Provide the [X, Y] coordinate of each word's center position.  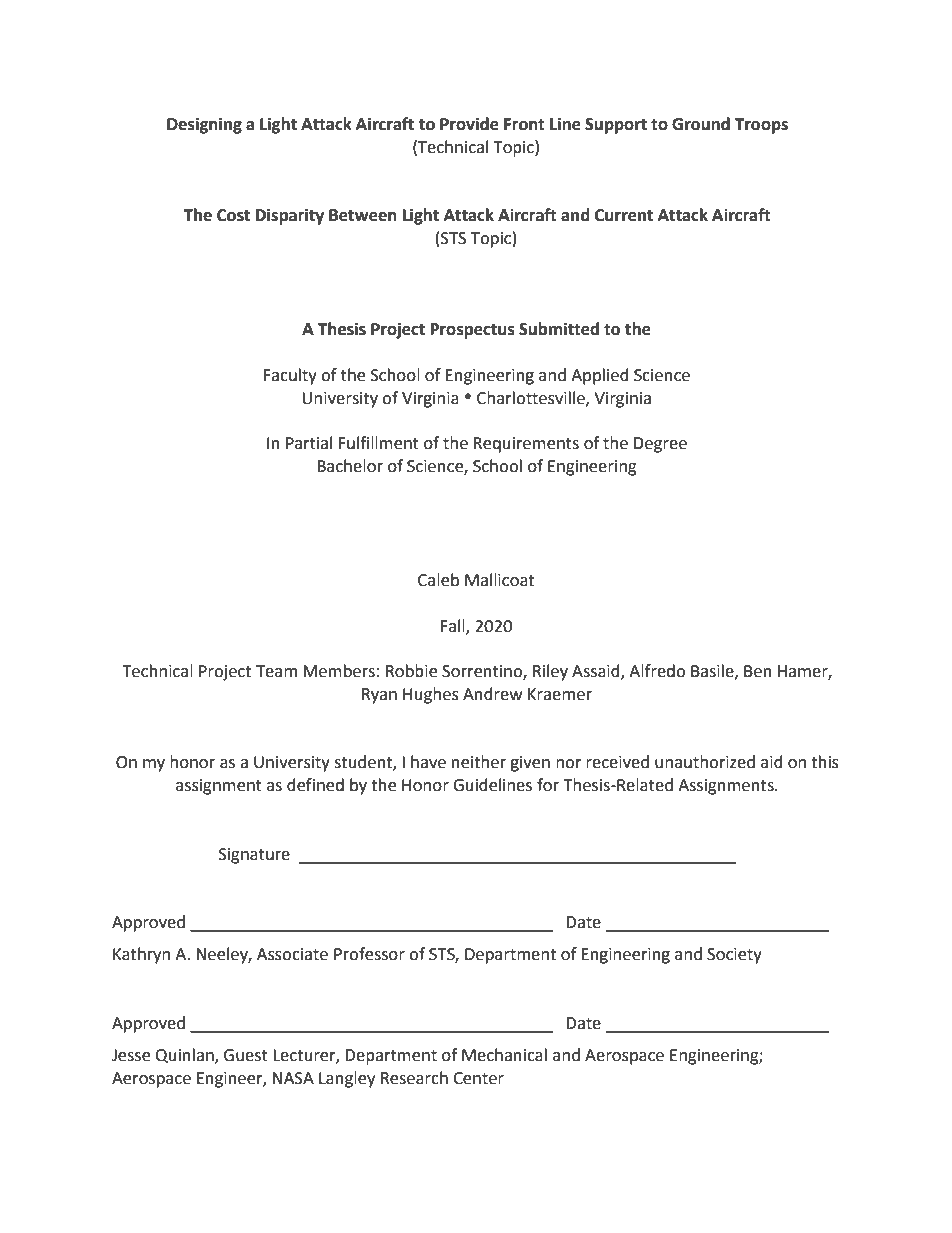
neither [479, 762]
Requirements [526, 445]
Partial [309, 443]
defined [315, 785]
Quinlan [185, 1056]
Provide [469, 124]
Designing [204, 125]
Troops [761, 126]
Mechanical [504, 1055]
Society [734, 956]
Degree [660, 445]
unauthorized [705, 762]
